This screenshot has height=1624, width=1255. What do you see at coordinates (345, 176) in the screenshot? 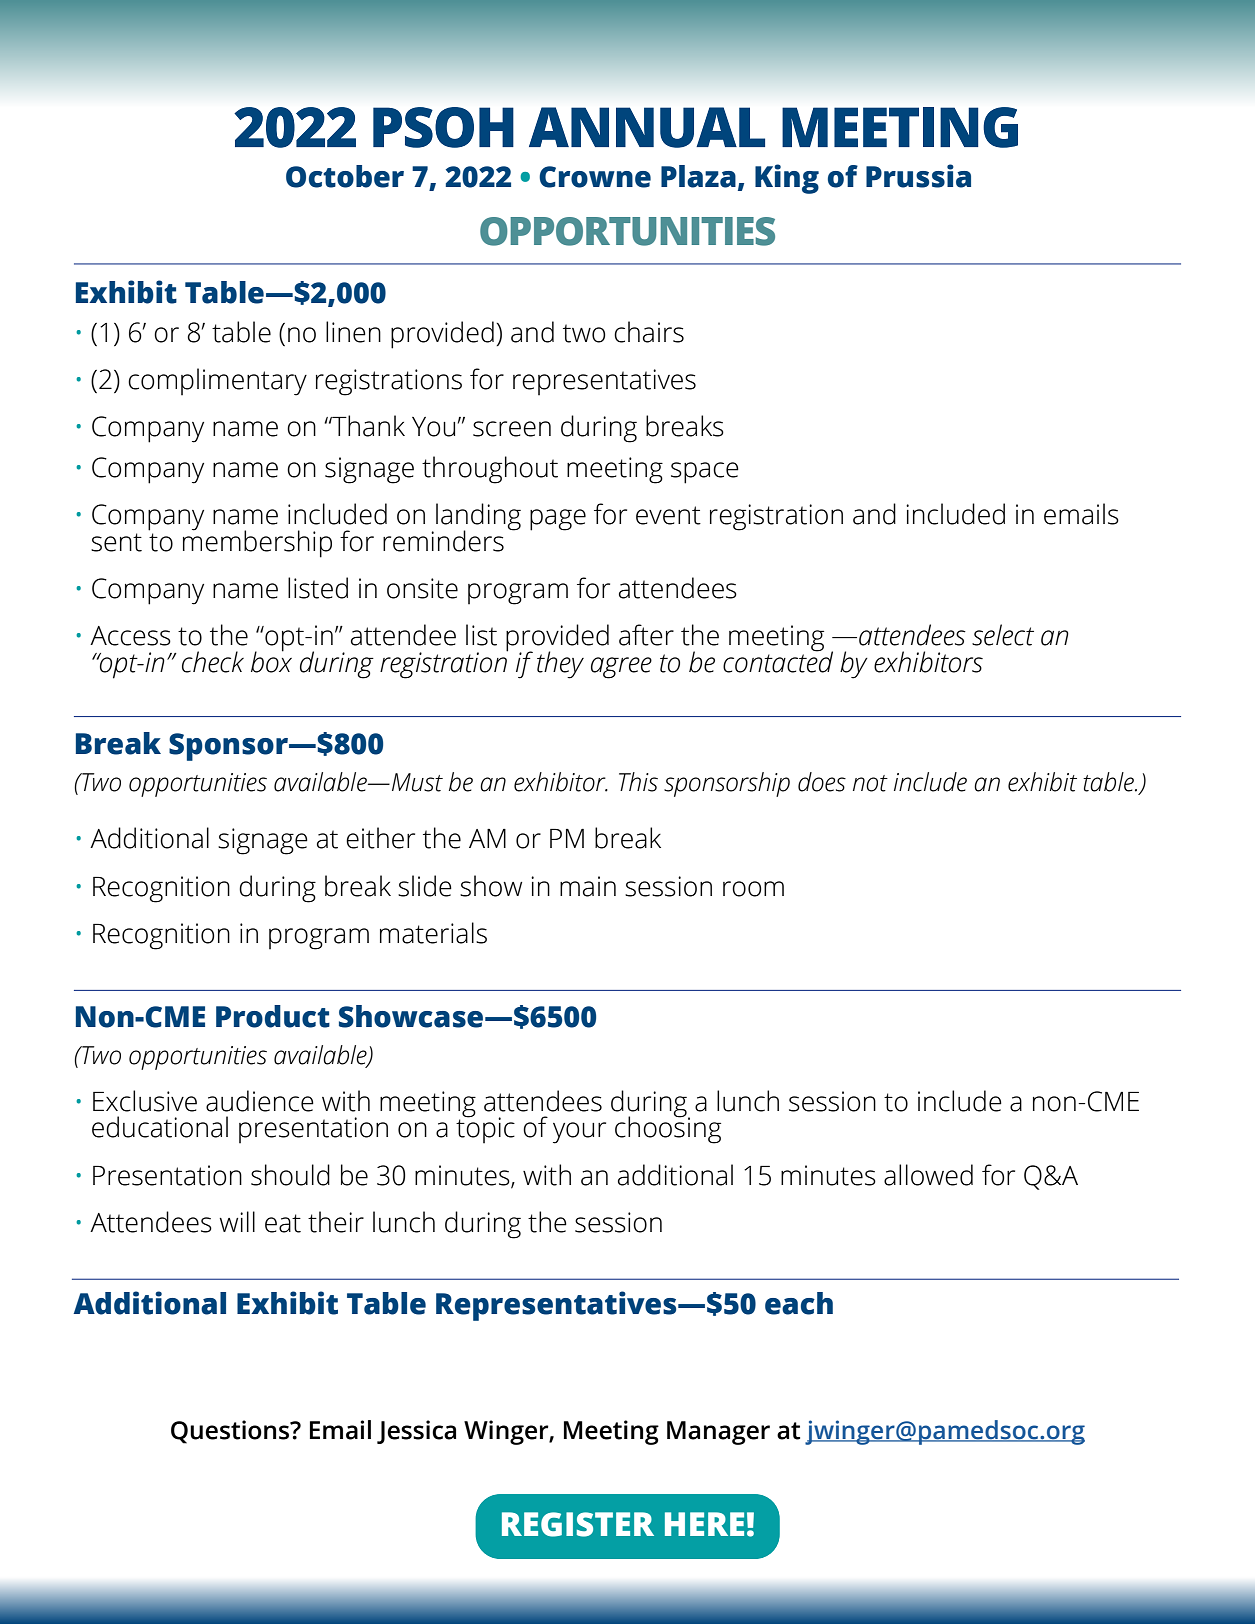
I see `October` at bounding box center [345, 176].
